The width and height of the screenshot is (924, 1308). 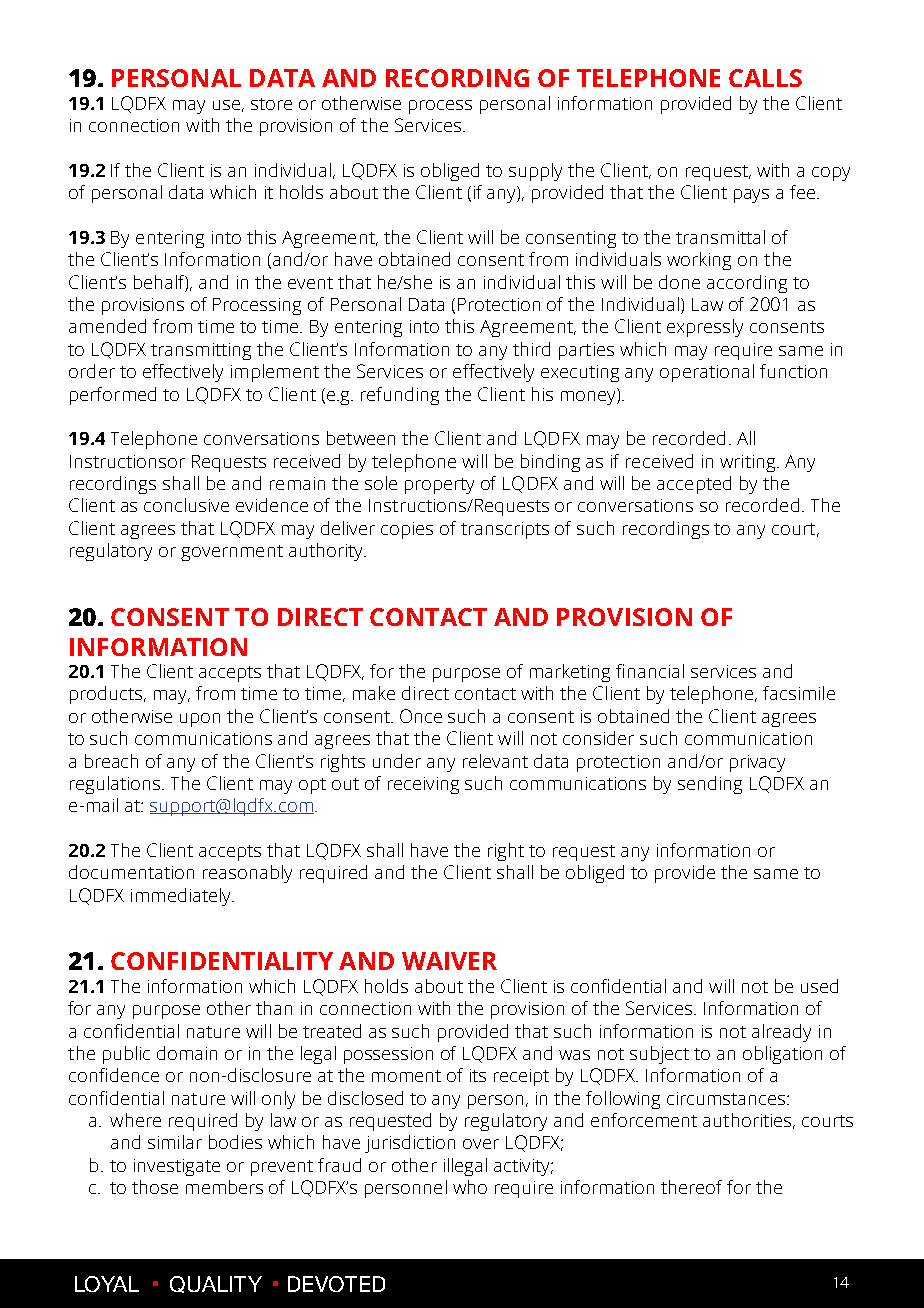 I want to click on supply, so click(x=535, y=172).
